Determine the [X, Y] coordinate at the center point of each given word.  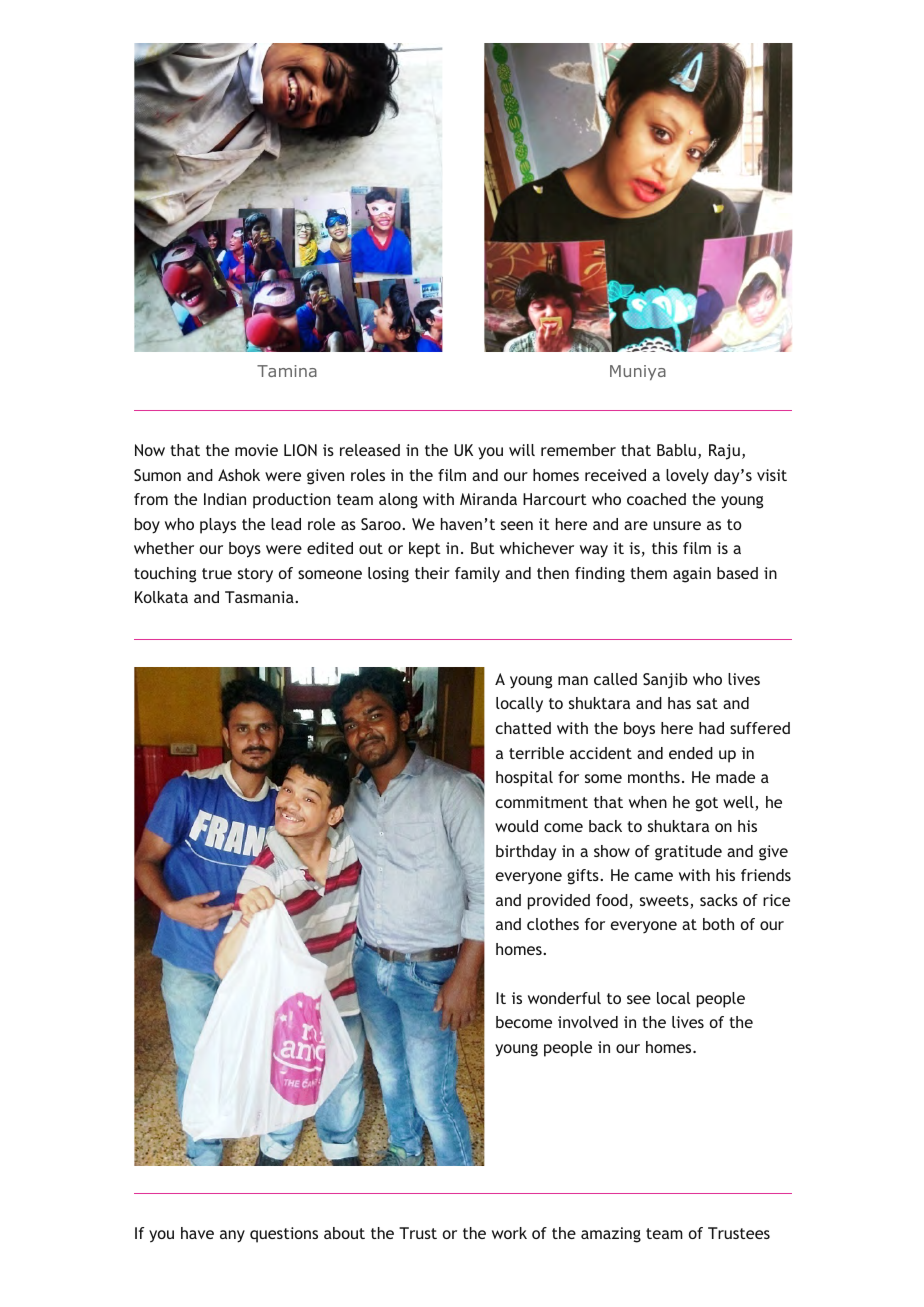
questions [284, 1235]
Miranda [488, 499]
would [516, 826]
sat [707, 703]
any [232, 1236]
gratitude [688, 853]
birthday [526, 852]
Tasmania [260, 597]
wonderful [564, 998]
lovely [687, 477]
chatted [523, 728]
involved [588, 1022]
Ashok [239, 475]
